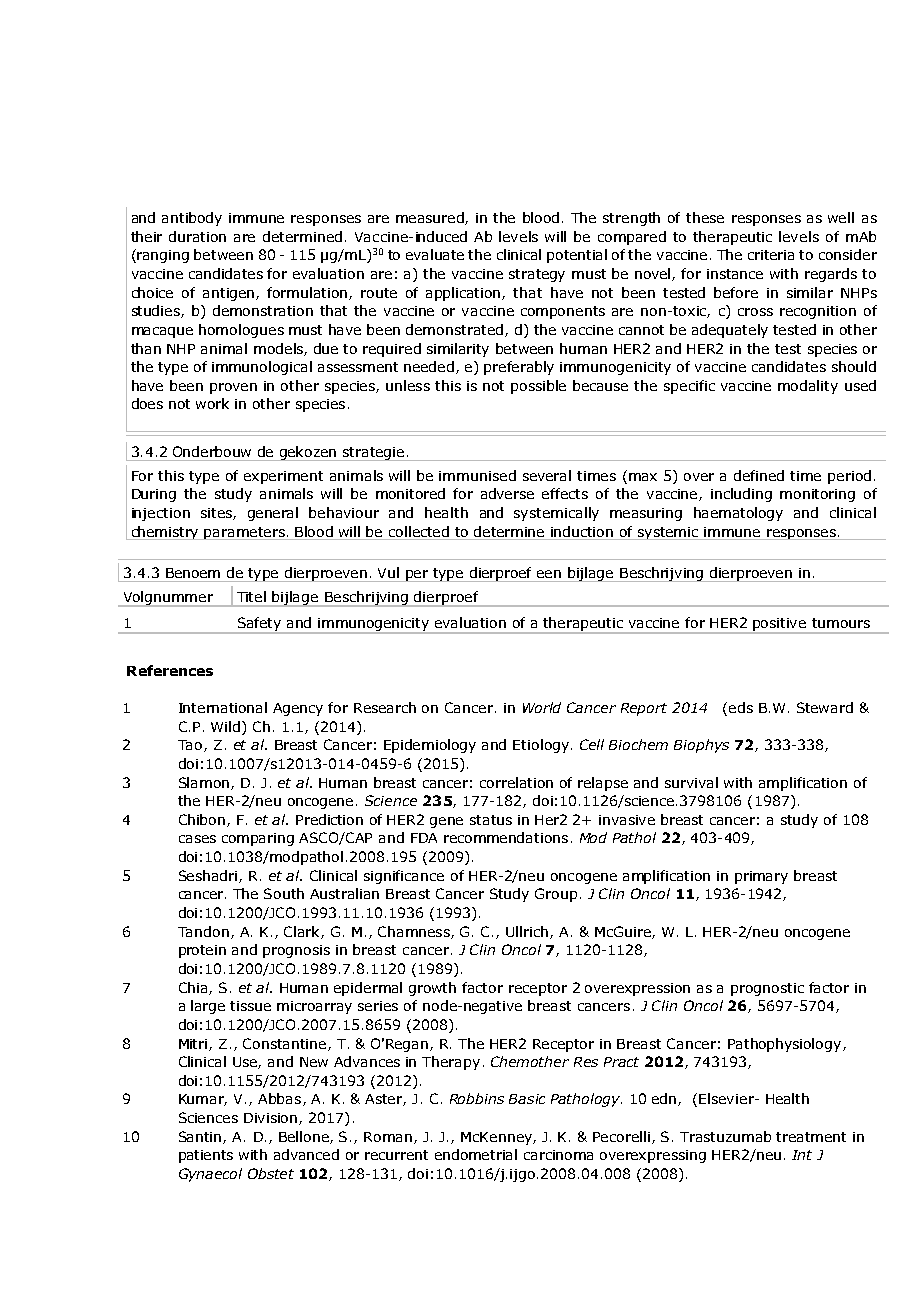 The height and width of the image is (1308, 924). What do you see at coordinates (761, 877) in the image?
I see `primary` at bounding box center [761, 877].
